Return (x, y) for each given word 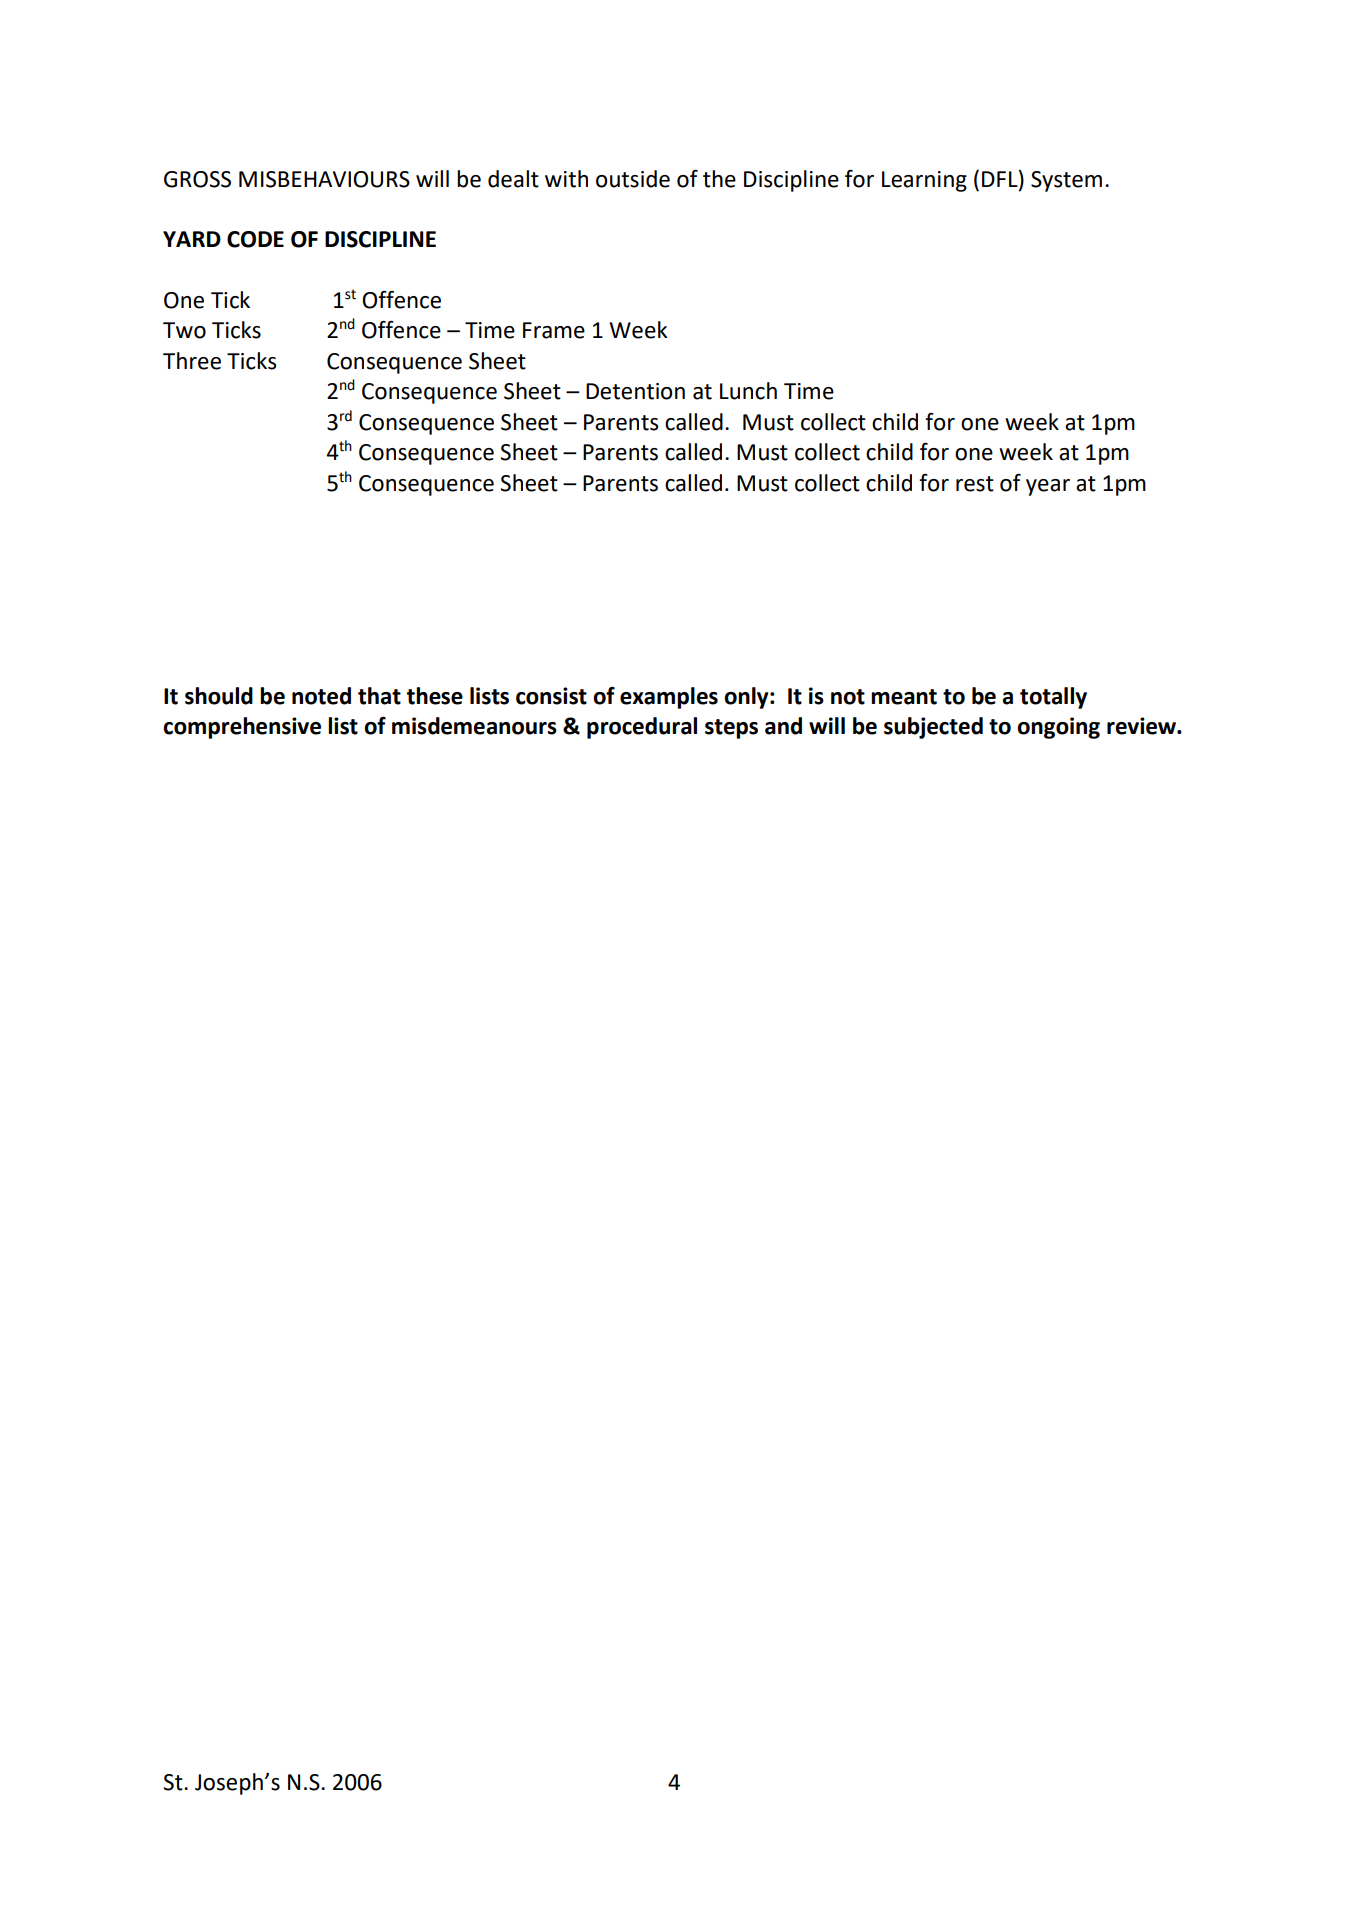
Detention (635, 391)
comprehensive (242, 728)
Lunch (748, 391)
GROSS (197, 179)
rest (975, 484)
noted (321, 696)
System (1066, 181)
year (1048, 487)
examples (669, 698)
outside (633, 179)
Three (192, 361)
